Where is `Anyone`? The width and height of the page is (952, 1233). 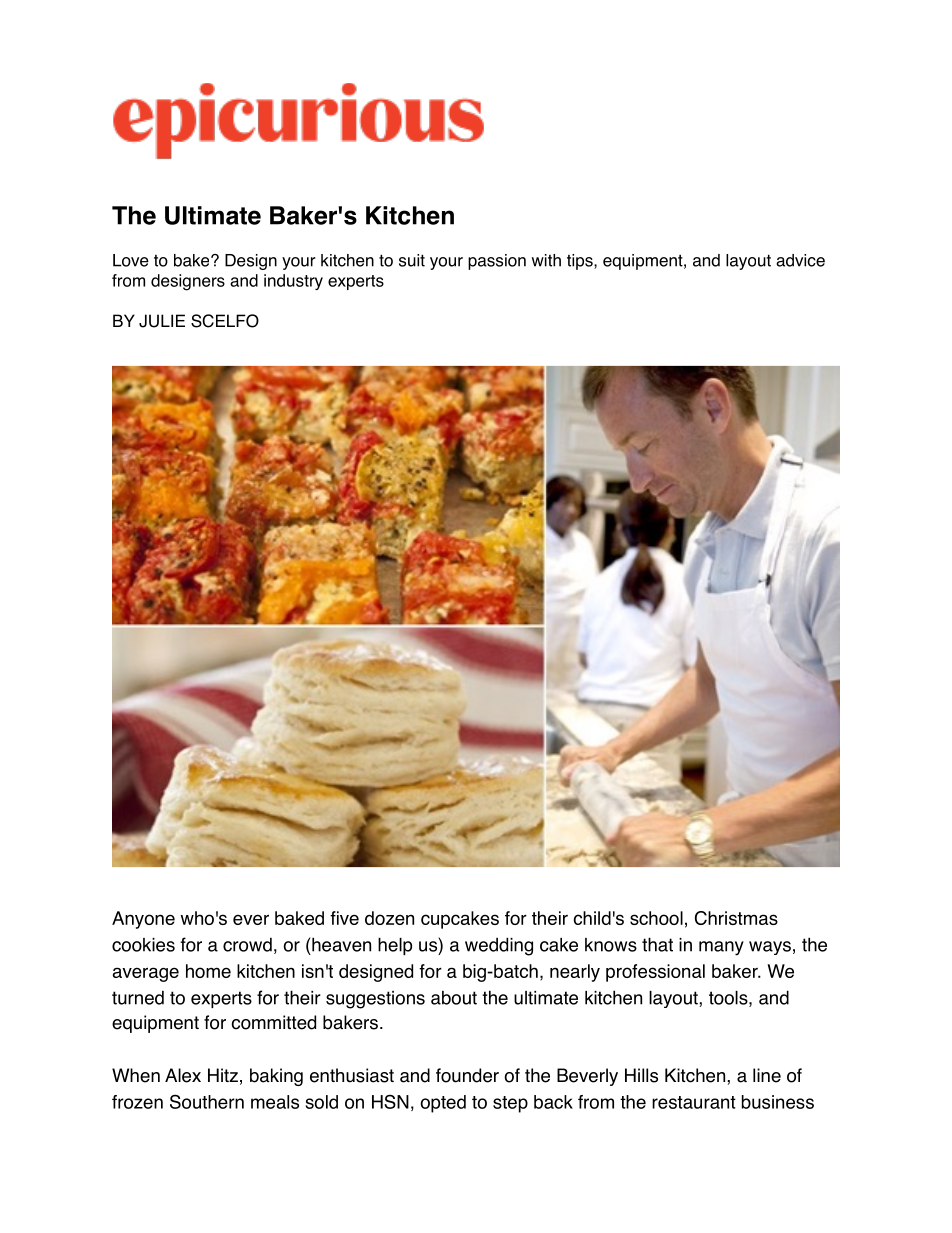 Anyone is located at coordinates (143, 920).
